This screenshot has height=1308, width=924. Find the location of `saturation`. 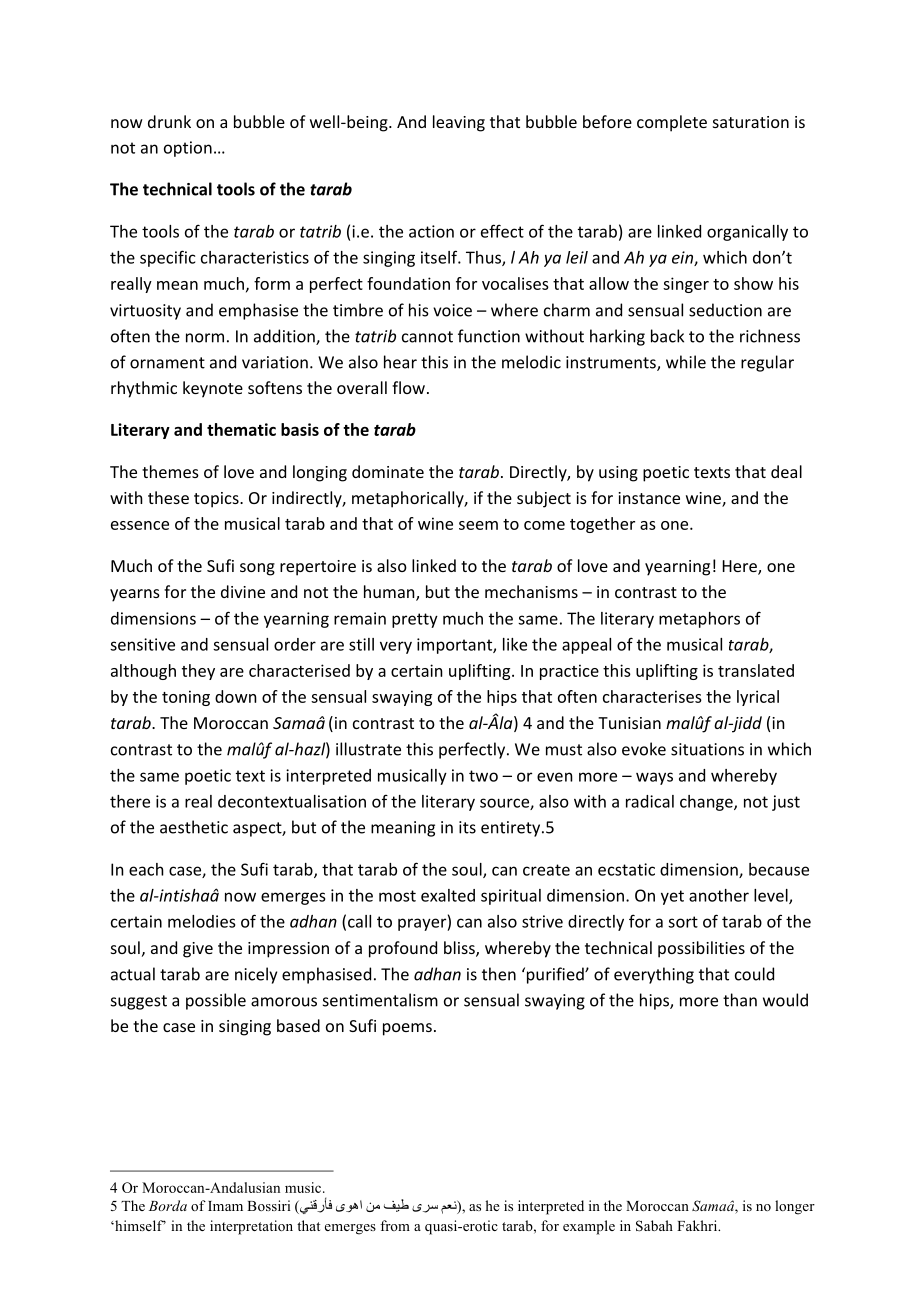

saturation is located at coordinates (751, 122).
